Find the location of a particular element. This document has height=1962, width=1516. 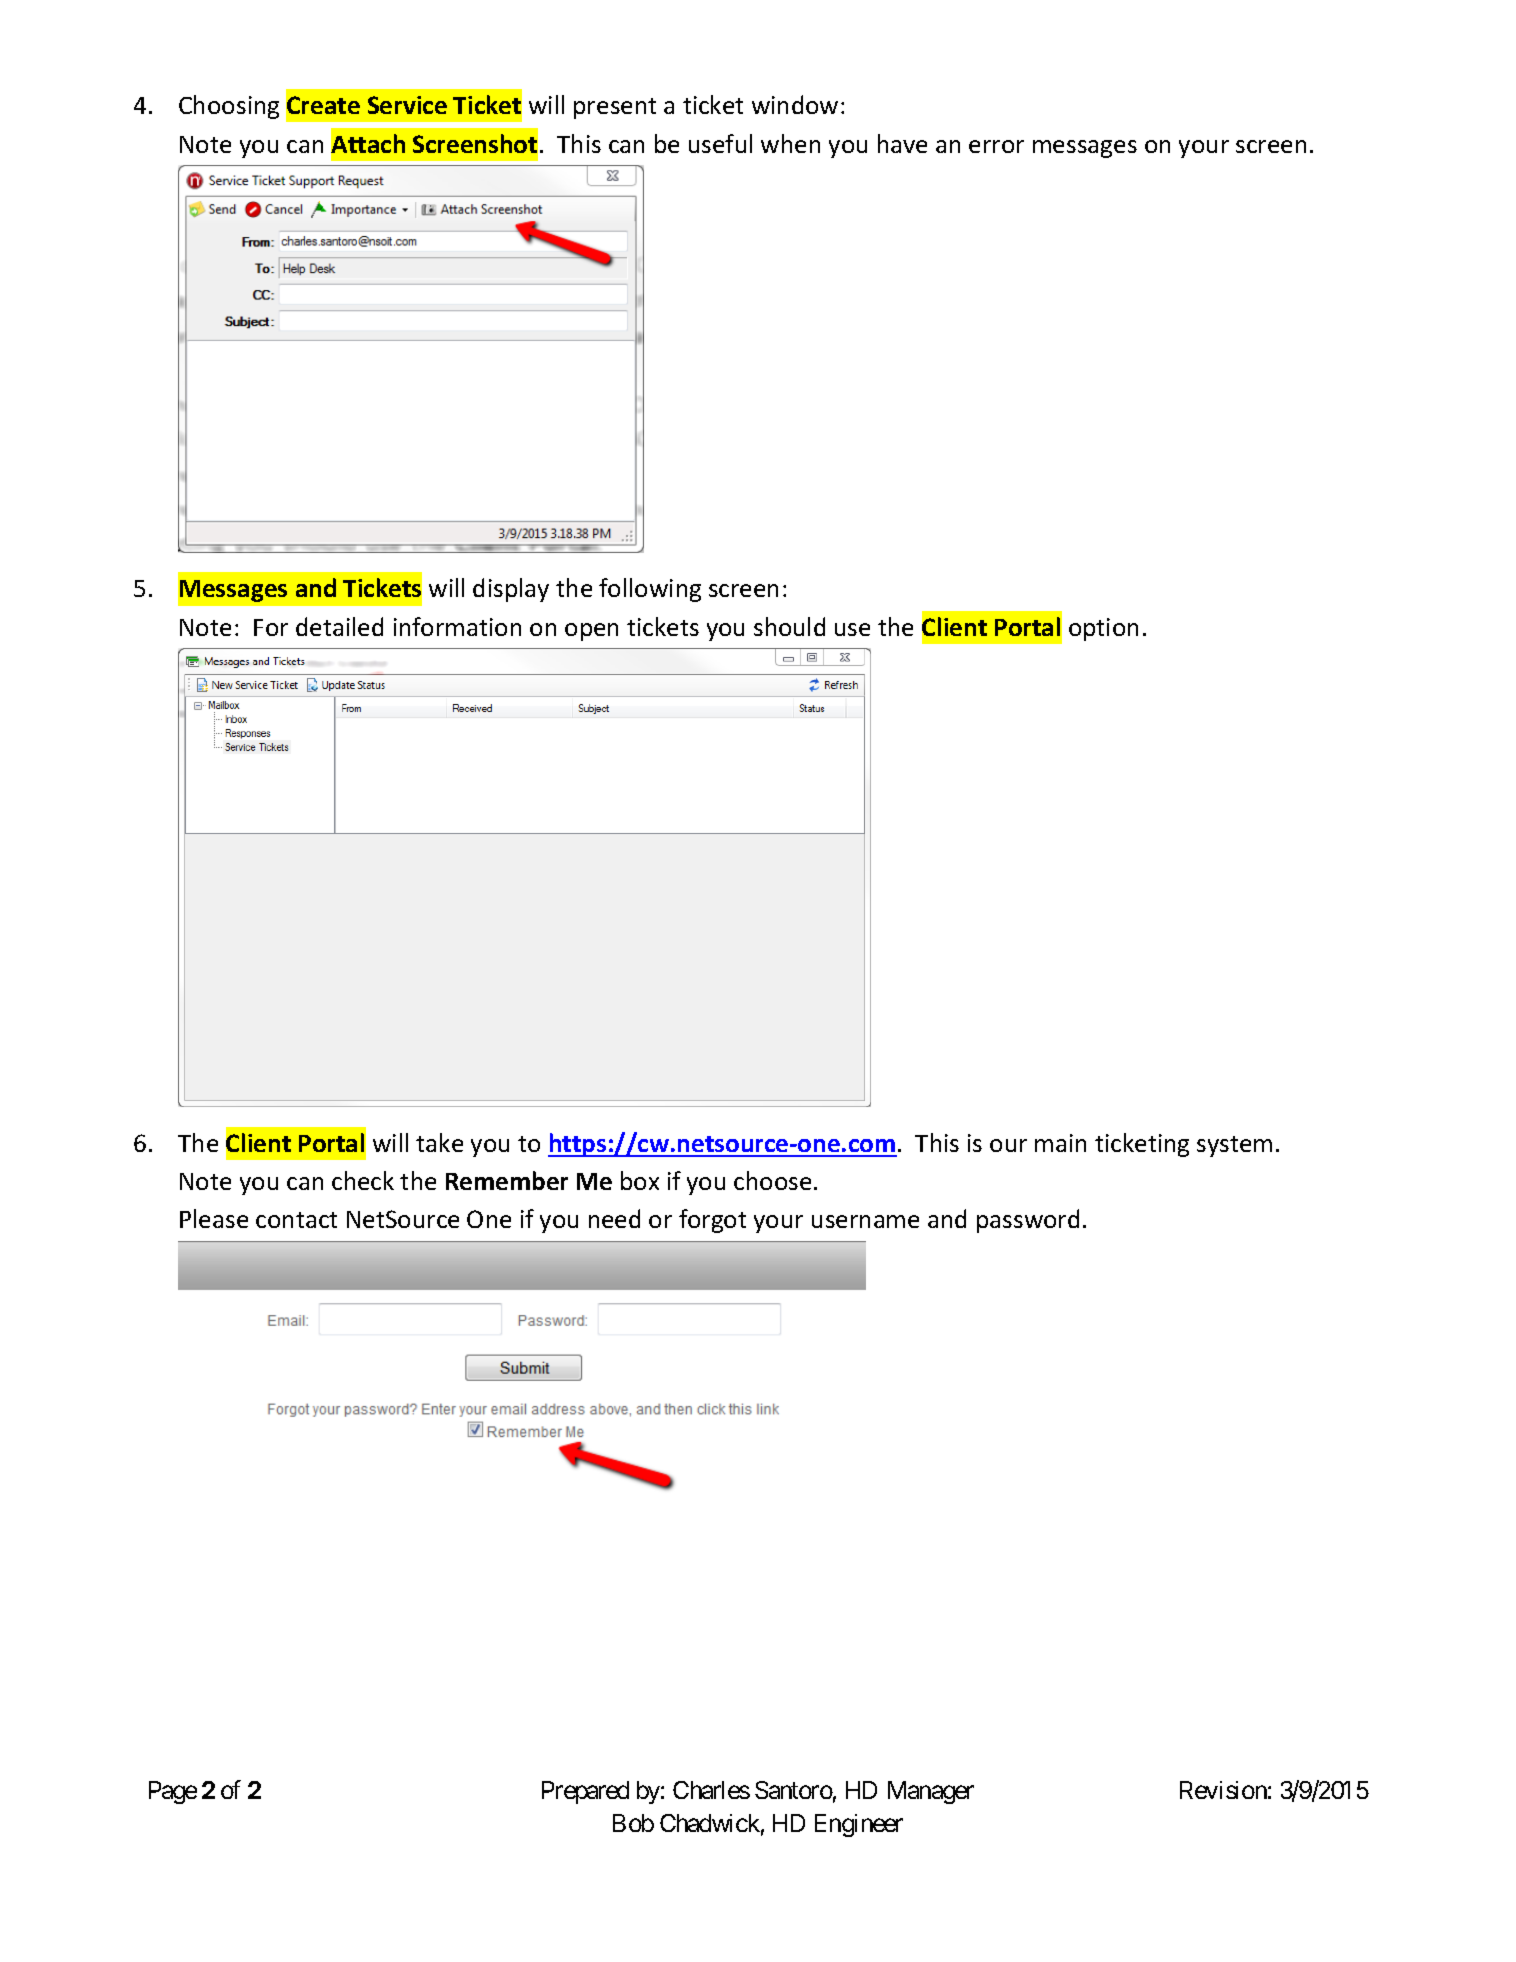

Service is located at coordinates (407, 105).
